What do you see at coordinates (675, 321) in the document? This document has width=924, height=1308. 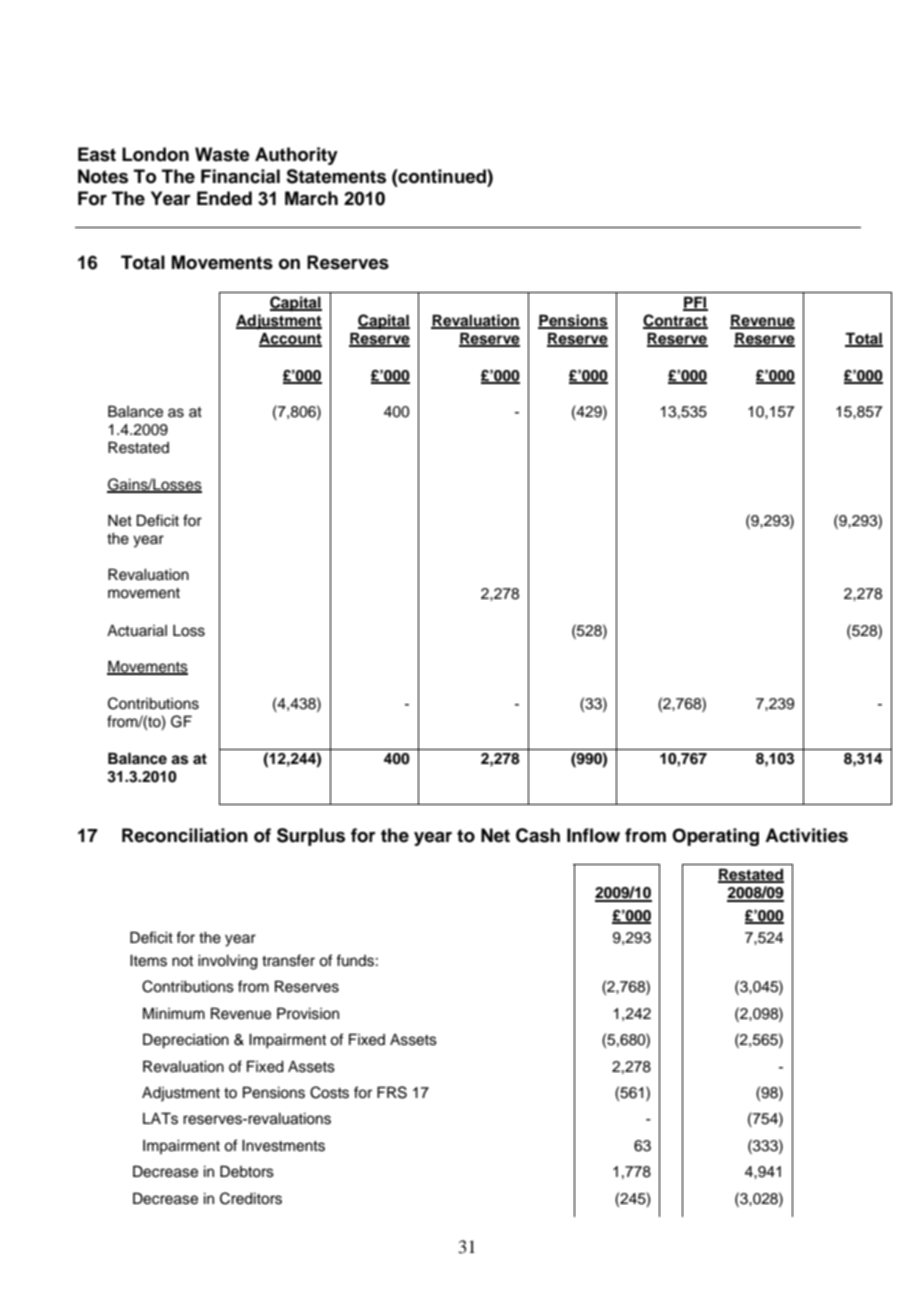 I see `Contract` at bounding box center [675, 321].
